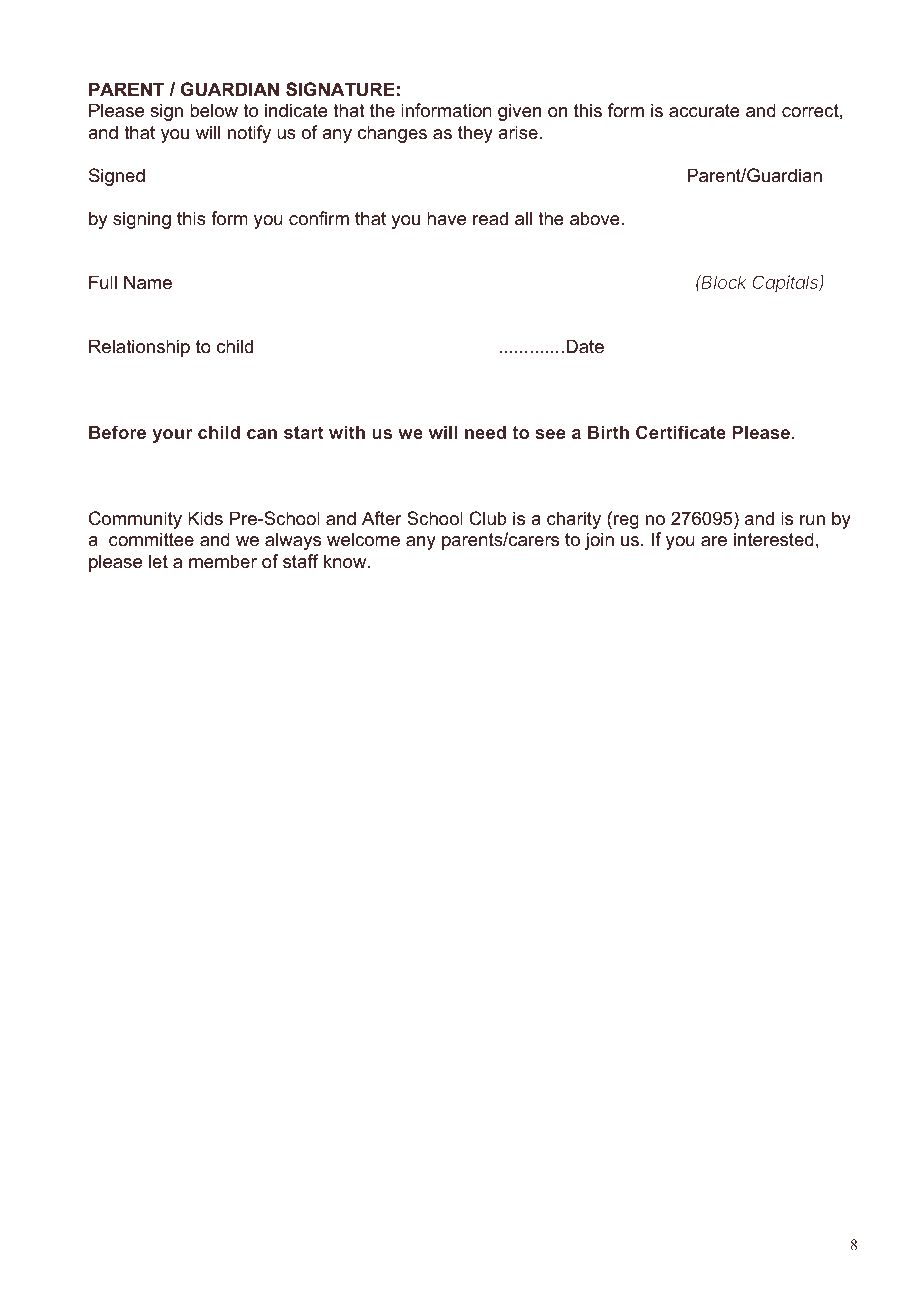  I want to click on know, so click(346, 561).
